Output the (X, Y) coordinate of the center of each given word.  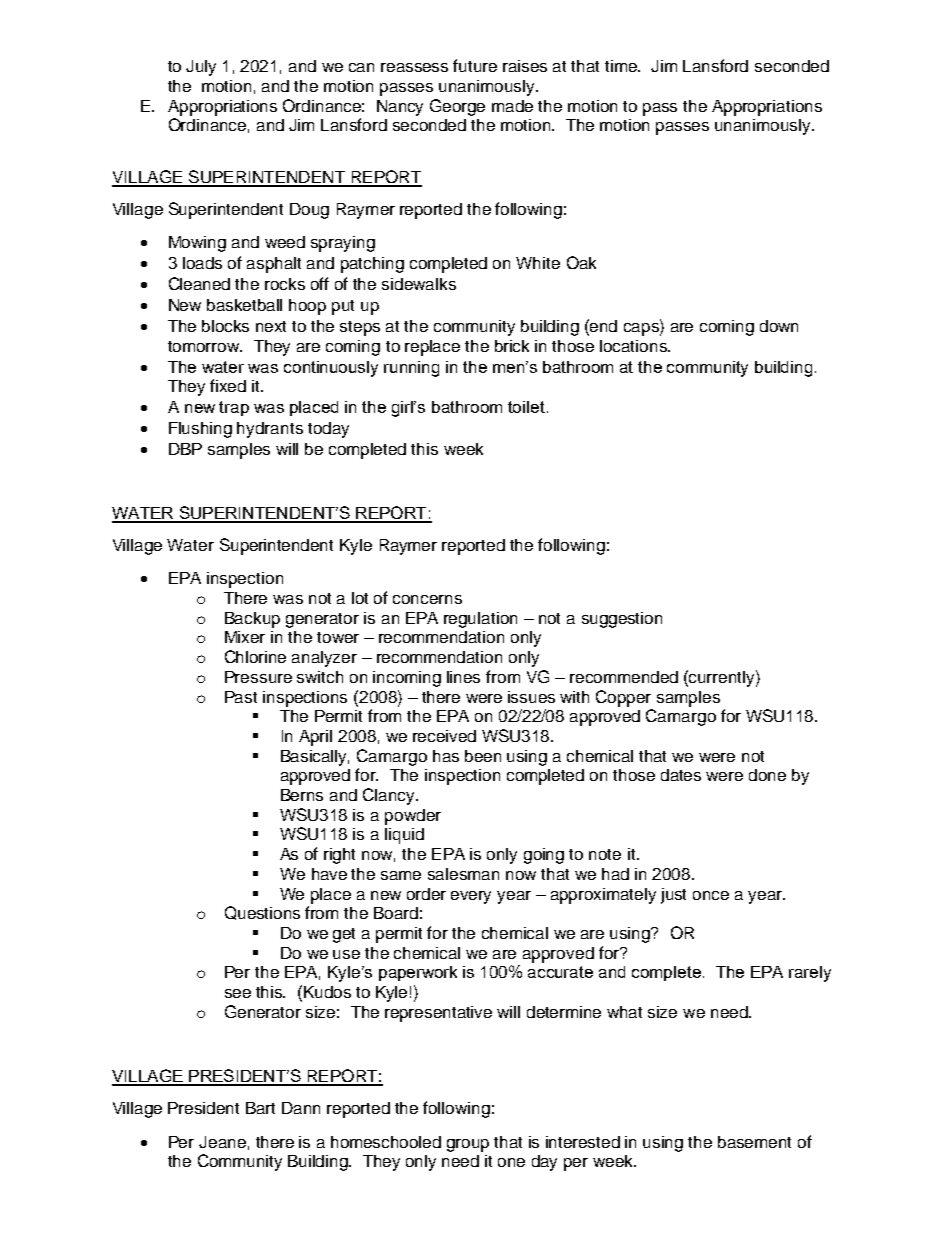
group (468, 1145)
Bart (260, 1108)
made (512, 106)
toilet (526, 407)
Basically (315, 758)
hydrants (270, 430)
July (201, 68)
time (622, 66)
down (779, 326)
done (767, 775)
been (483, 756)
